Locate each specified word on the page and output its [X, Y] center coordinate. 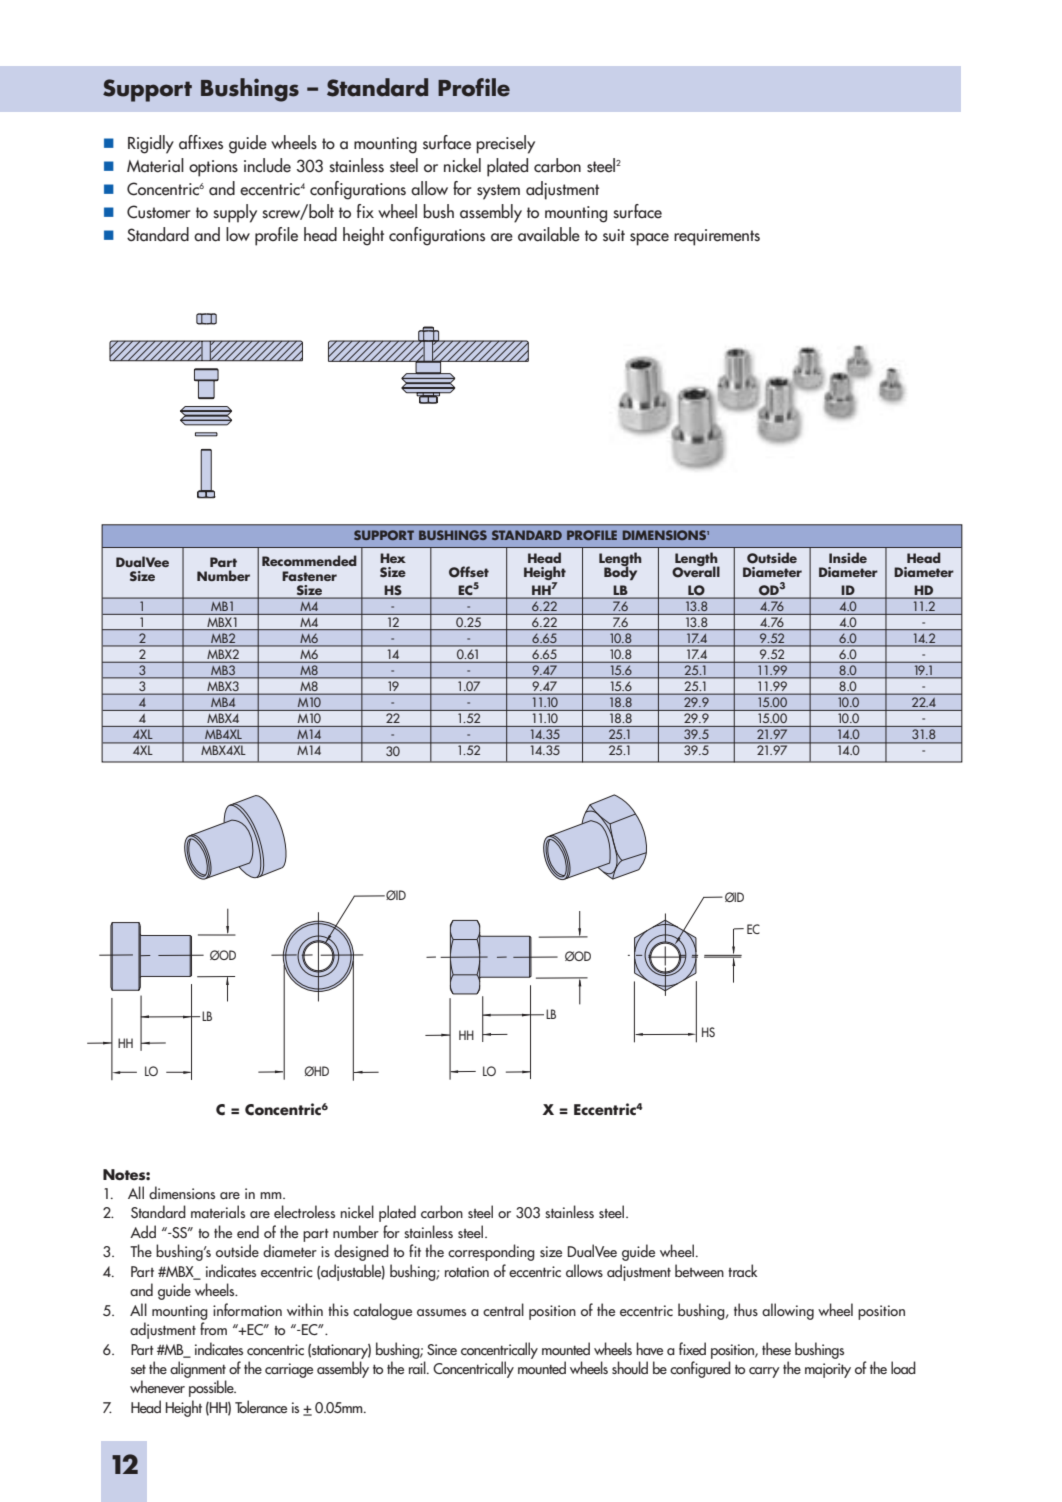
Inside [848, 557]
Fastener [309, 576]
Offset [469, 572]
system [498, 192]
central [503, 1309]
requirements [717, 237]
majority [828, 1370]
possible [212, 1388]
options [213, 168]
